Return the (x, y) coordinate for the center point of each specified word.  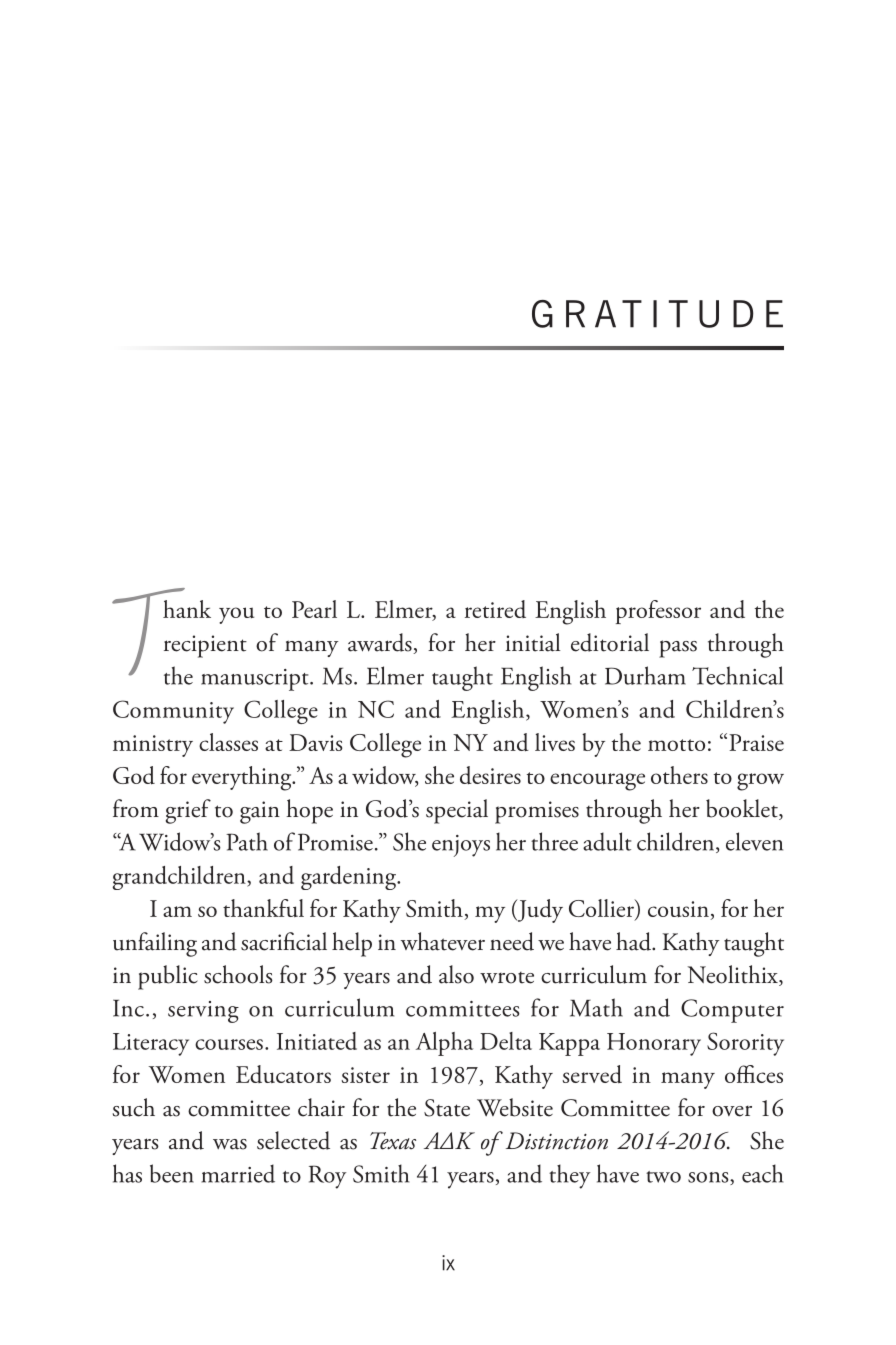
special (457, 811)
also (456, 974)
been (172, 1173)
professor (658, 612)
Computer (732, 1011)
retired (495, 609)
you (236, 615)
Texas (393, 1141)
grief (188, 811)
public (168, 977)
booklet (743, 809)
